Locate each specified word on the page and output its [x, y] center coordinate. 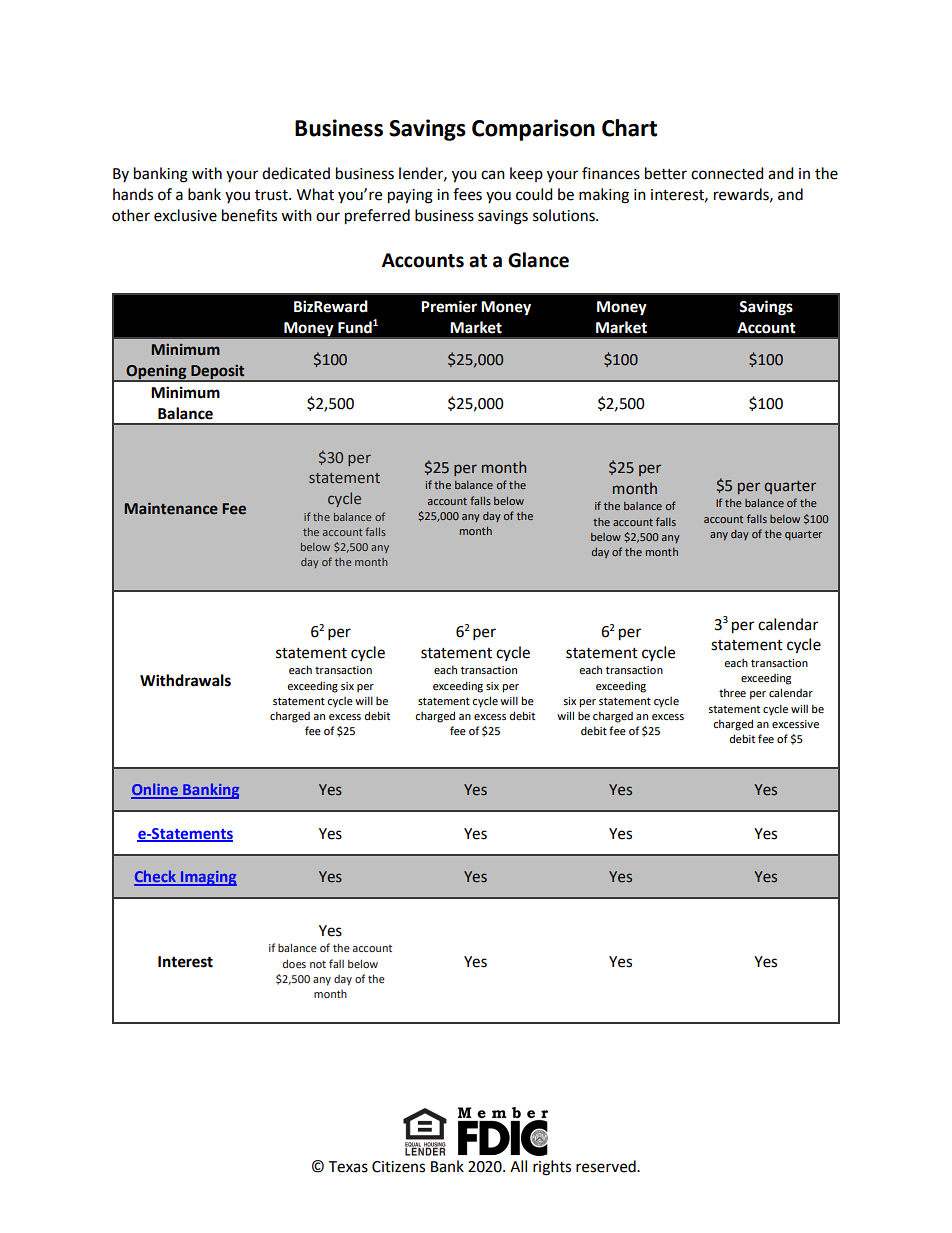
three [732, 692]
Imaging [208, 878]
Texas [348, 1167]
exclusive [185, 215]
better [666, 173]
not [318, 964]
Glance [538, 260]
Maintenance [171, 508]
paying [410, 196]
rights [552, 1168]
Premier [449, 306]
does [294, 964]
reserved [607, 1166]
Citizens [398, 1167]
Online [155, 790]
